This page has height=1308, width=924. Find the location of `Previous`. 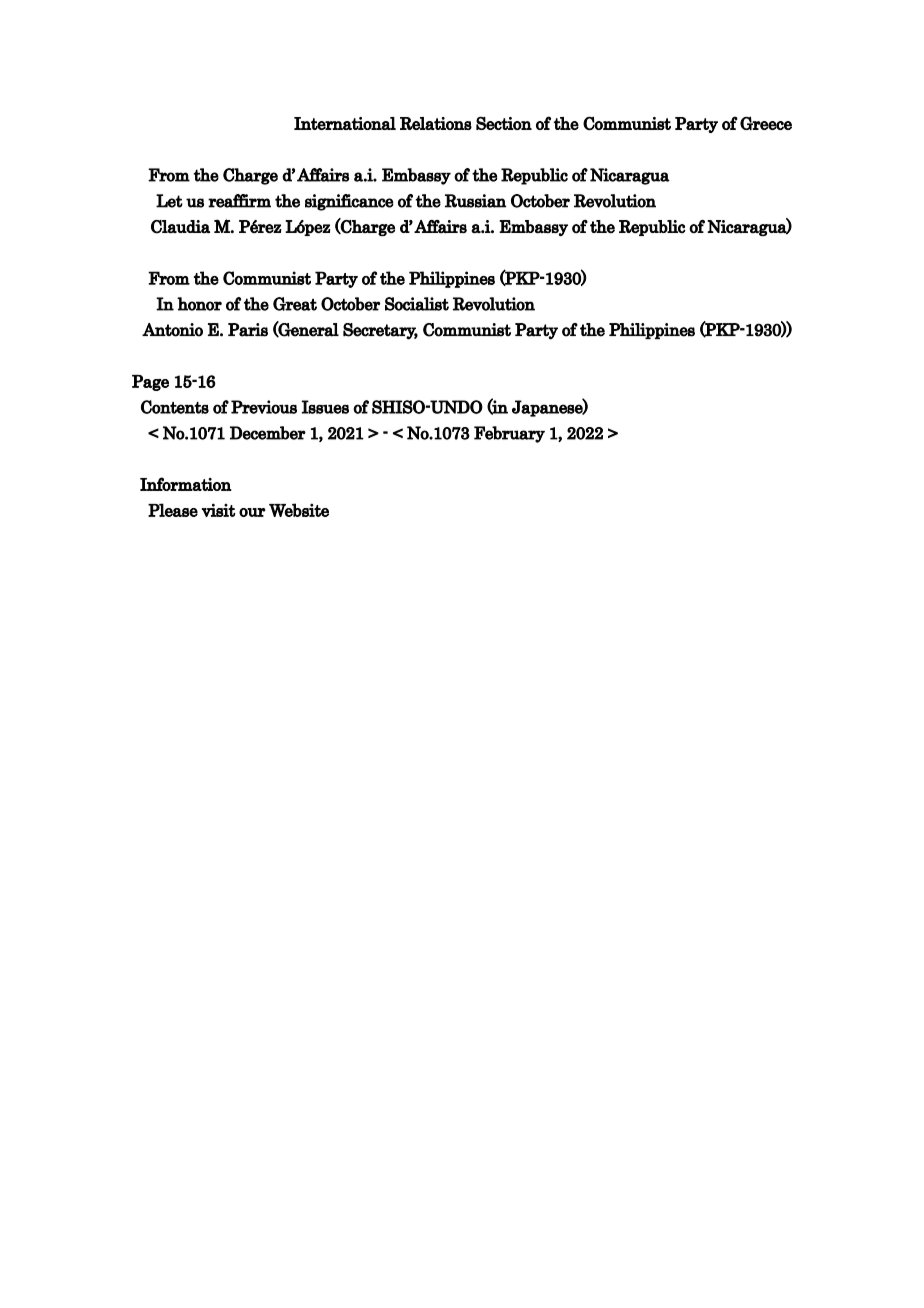

Previous is located at coordinates (264, 407).
